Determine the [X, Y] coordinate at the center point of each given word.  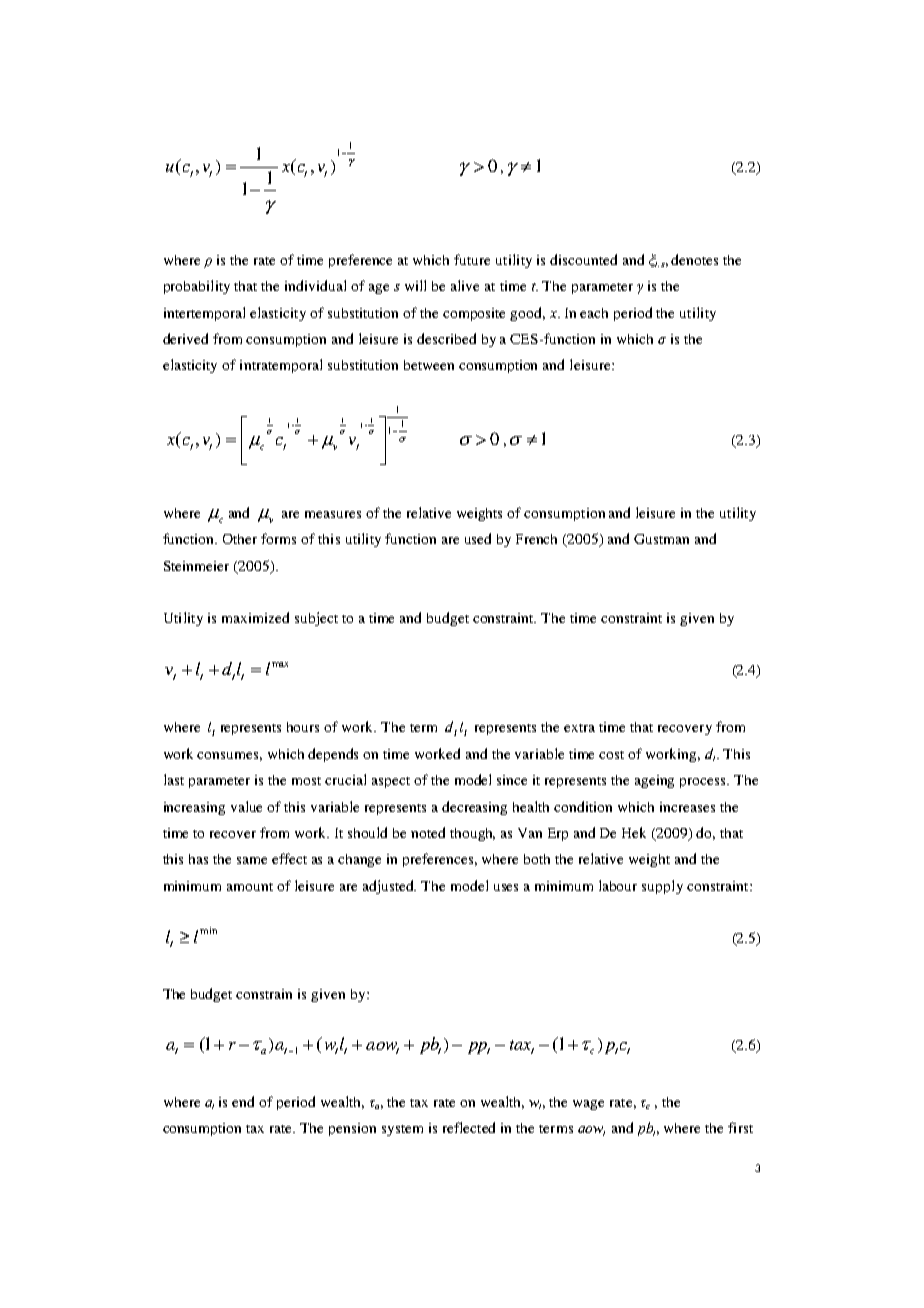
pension [352, 1129]
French [536, 539]
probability [197, 287]
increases [687, 807]
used [478, 538]
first [740, 1127]
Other [240, 539]
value [246, 806]
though [472, 834]
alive [465, 285]
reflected [469, 1127]
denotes [694, 259]
